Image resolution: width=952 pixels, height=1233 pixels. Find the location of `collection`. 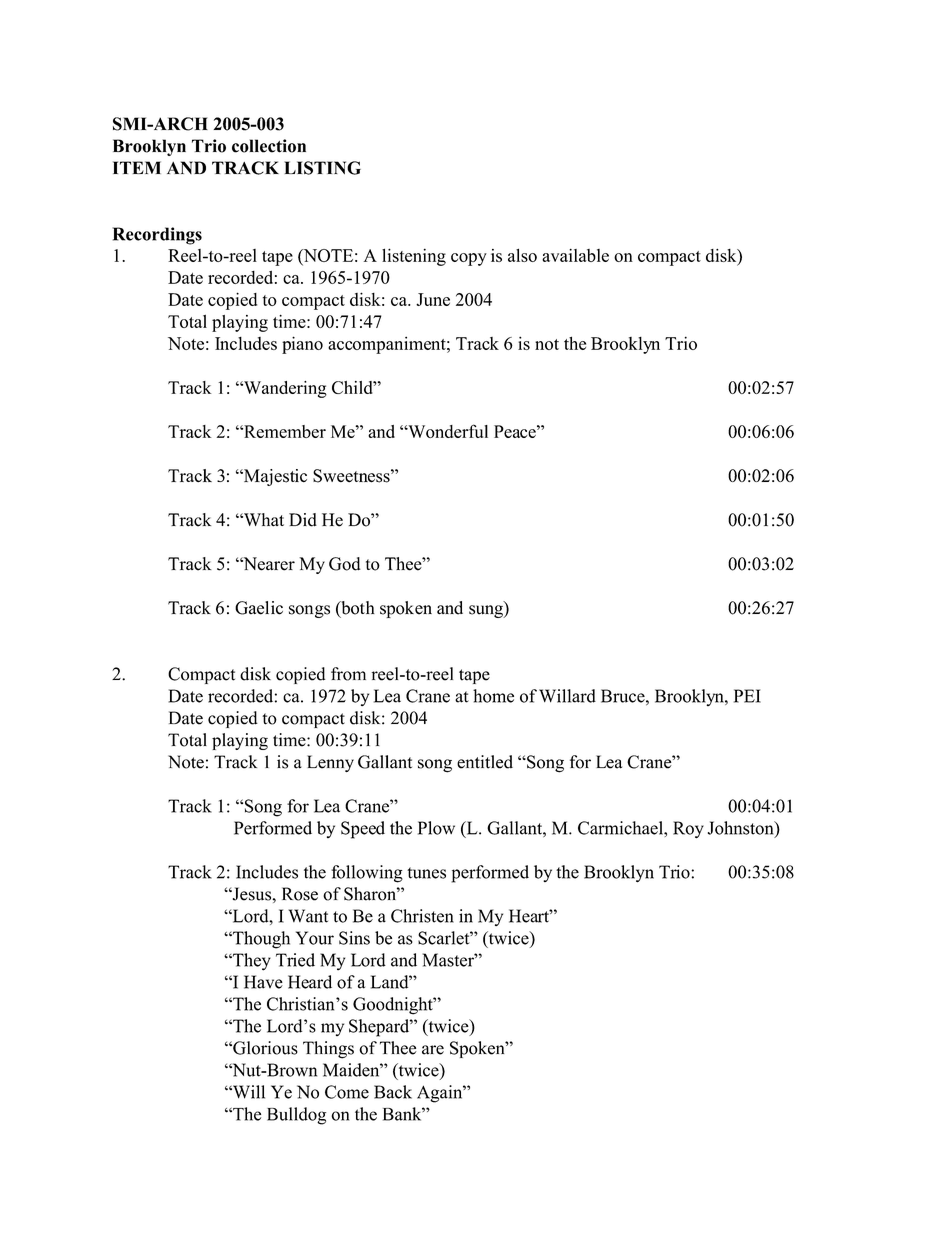

collection is located at coordinates (269, 146).
